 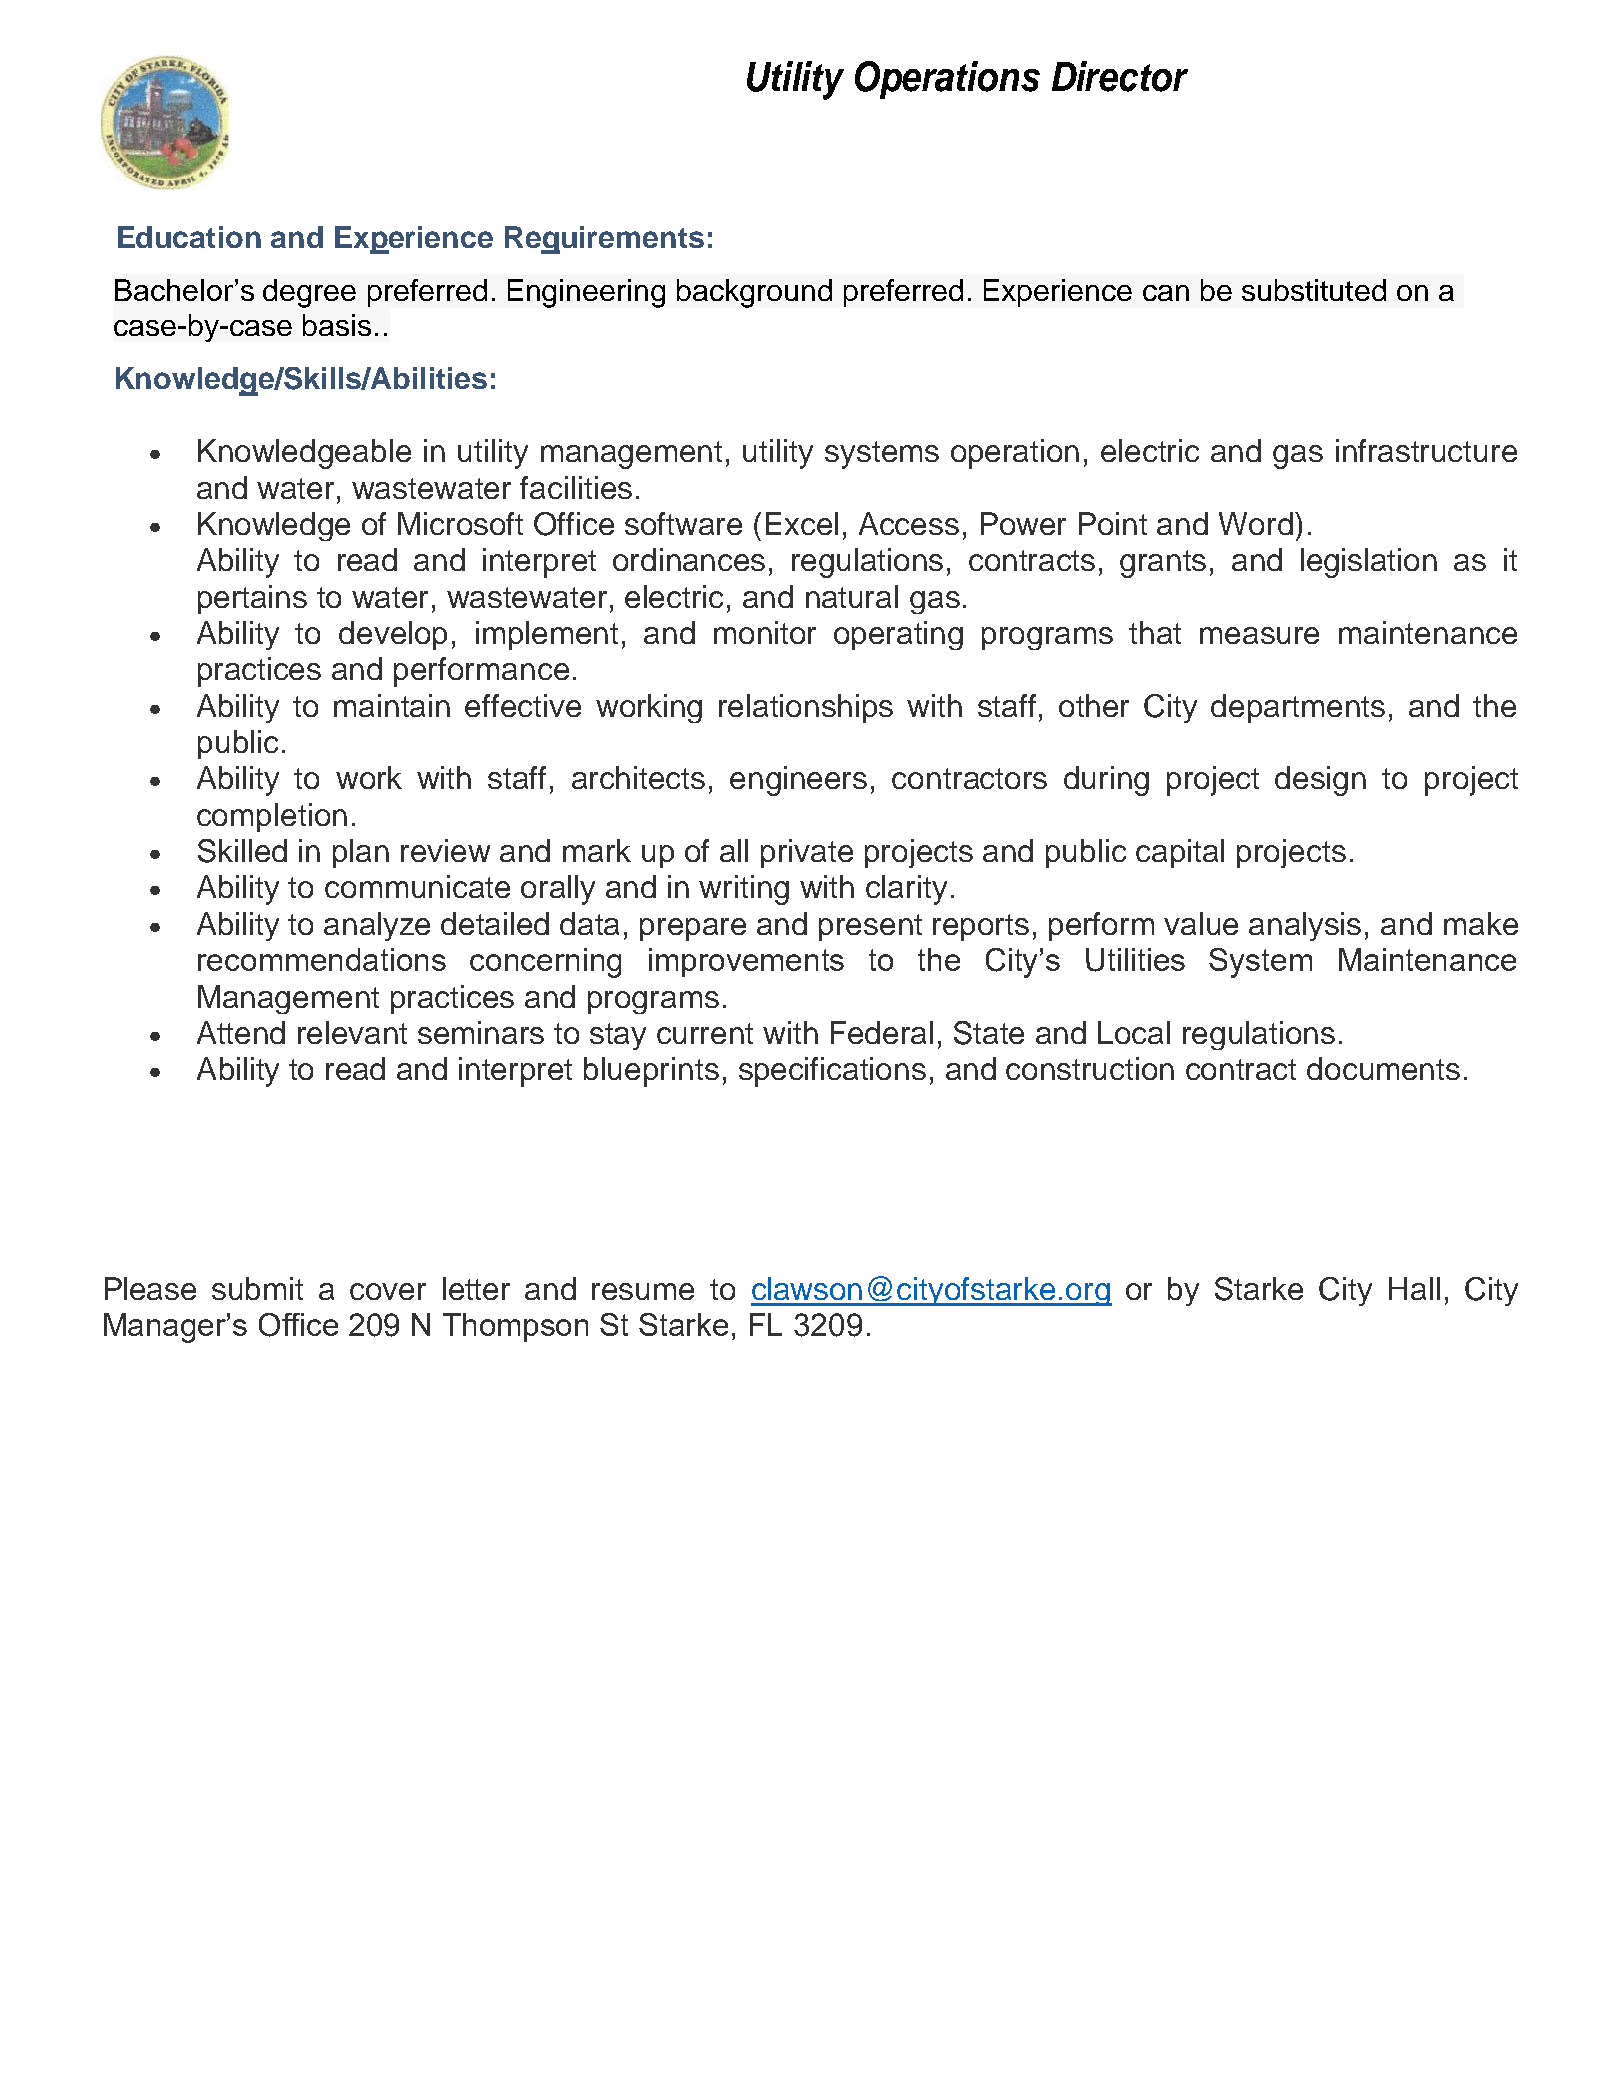 What do you see at coordinates (1314, 290) in the document?
I see `substituted` at bounding box center [1314, 290].
